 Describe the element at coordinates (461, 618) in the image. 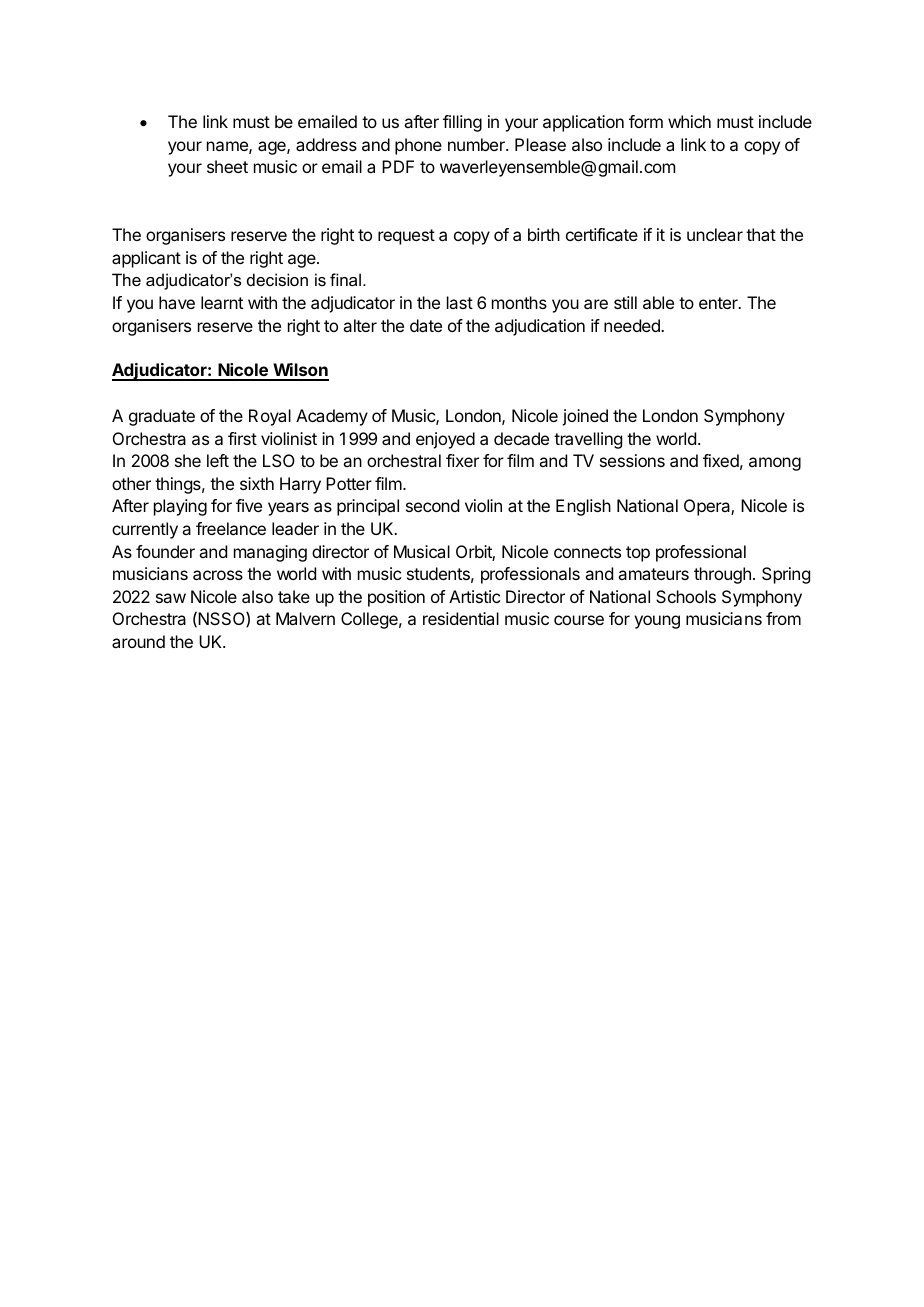

I see `residential` at that location.
